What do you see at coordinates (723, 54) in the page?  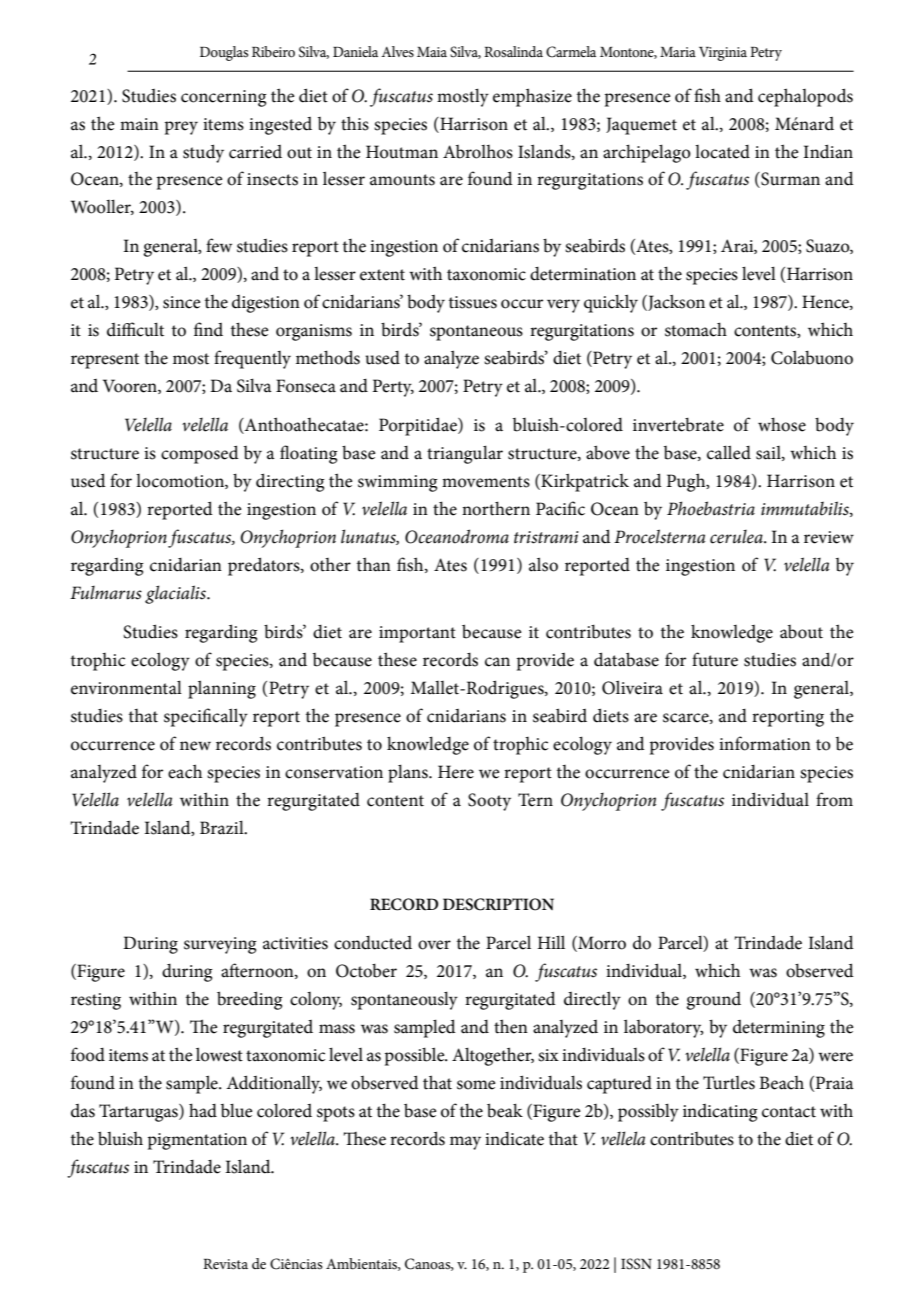 I see `Virginia` at bounding box center [723, 54].
